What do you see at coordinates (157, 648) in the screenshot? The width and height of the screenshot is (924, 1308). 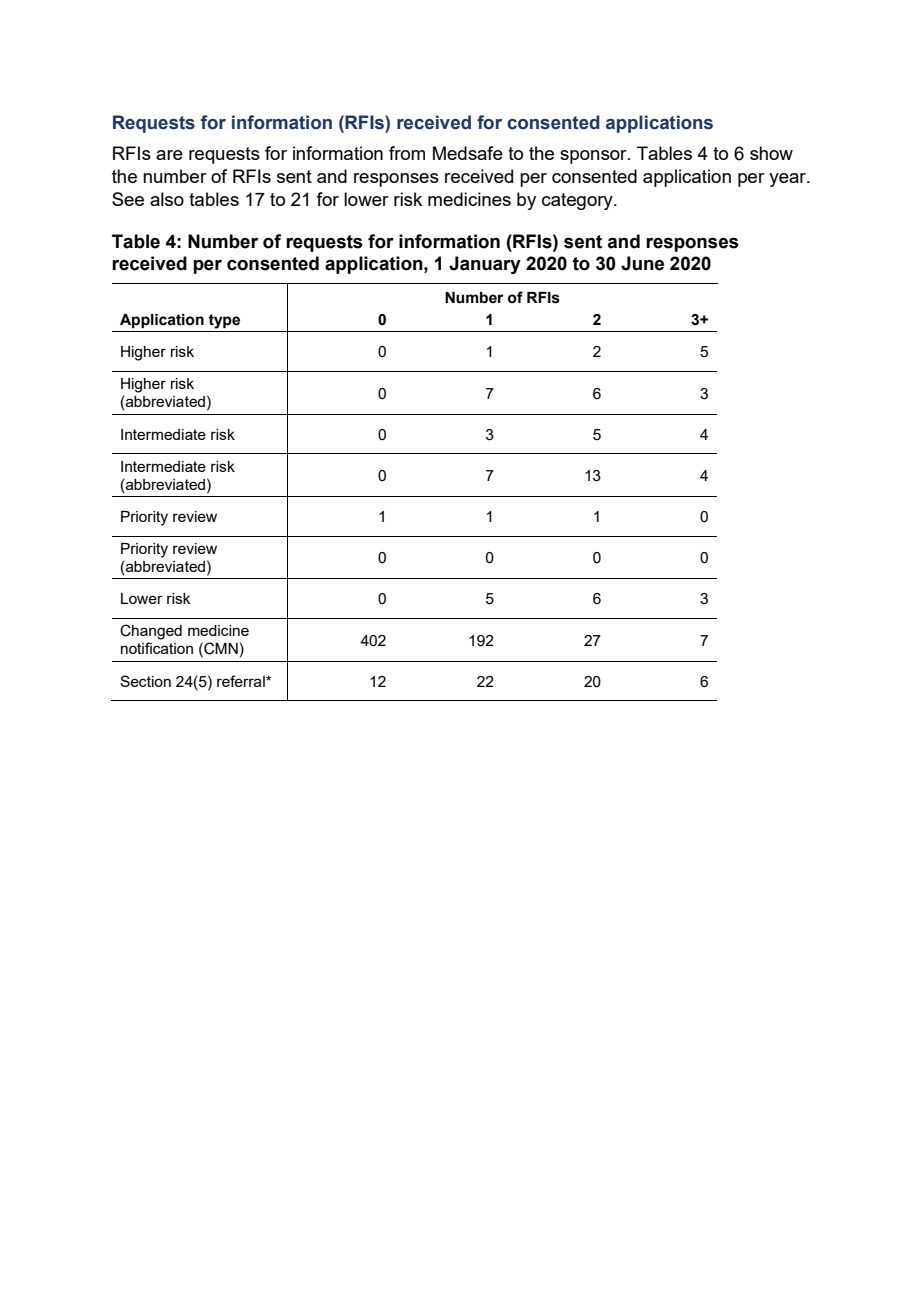 I see `notification` at bounding box center [157, 648].
